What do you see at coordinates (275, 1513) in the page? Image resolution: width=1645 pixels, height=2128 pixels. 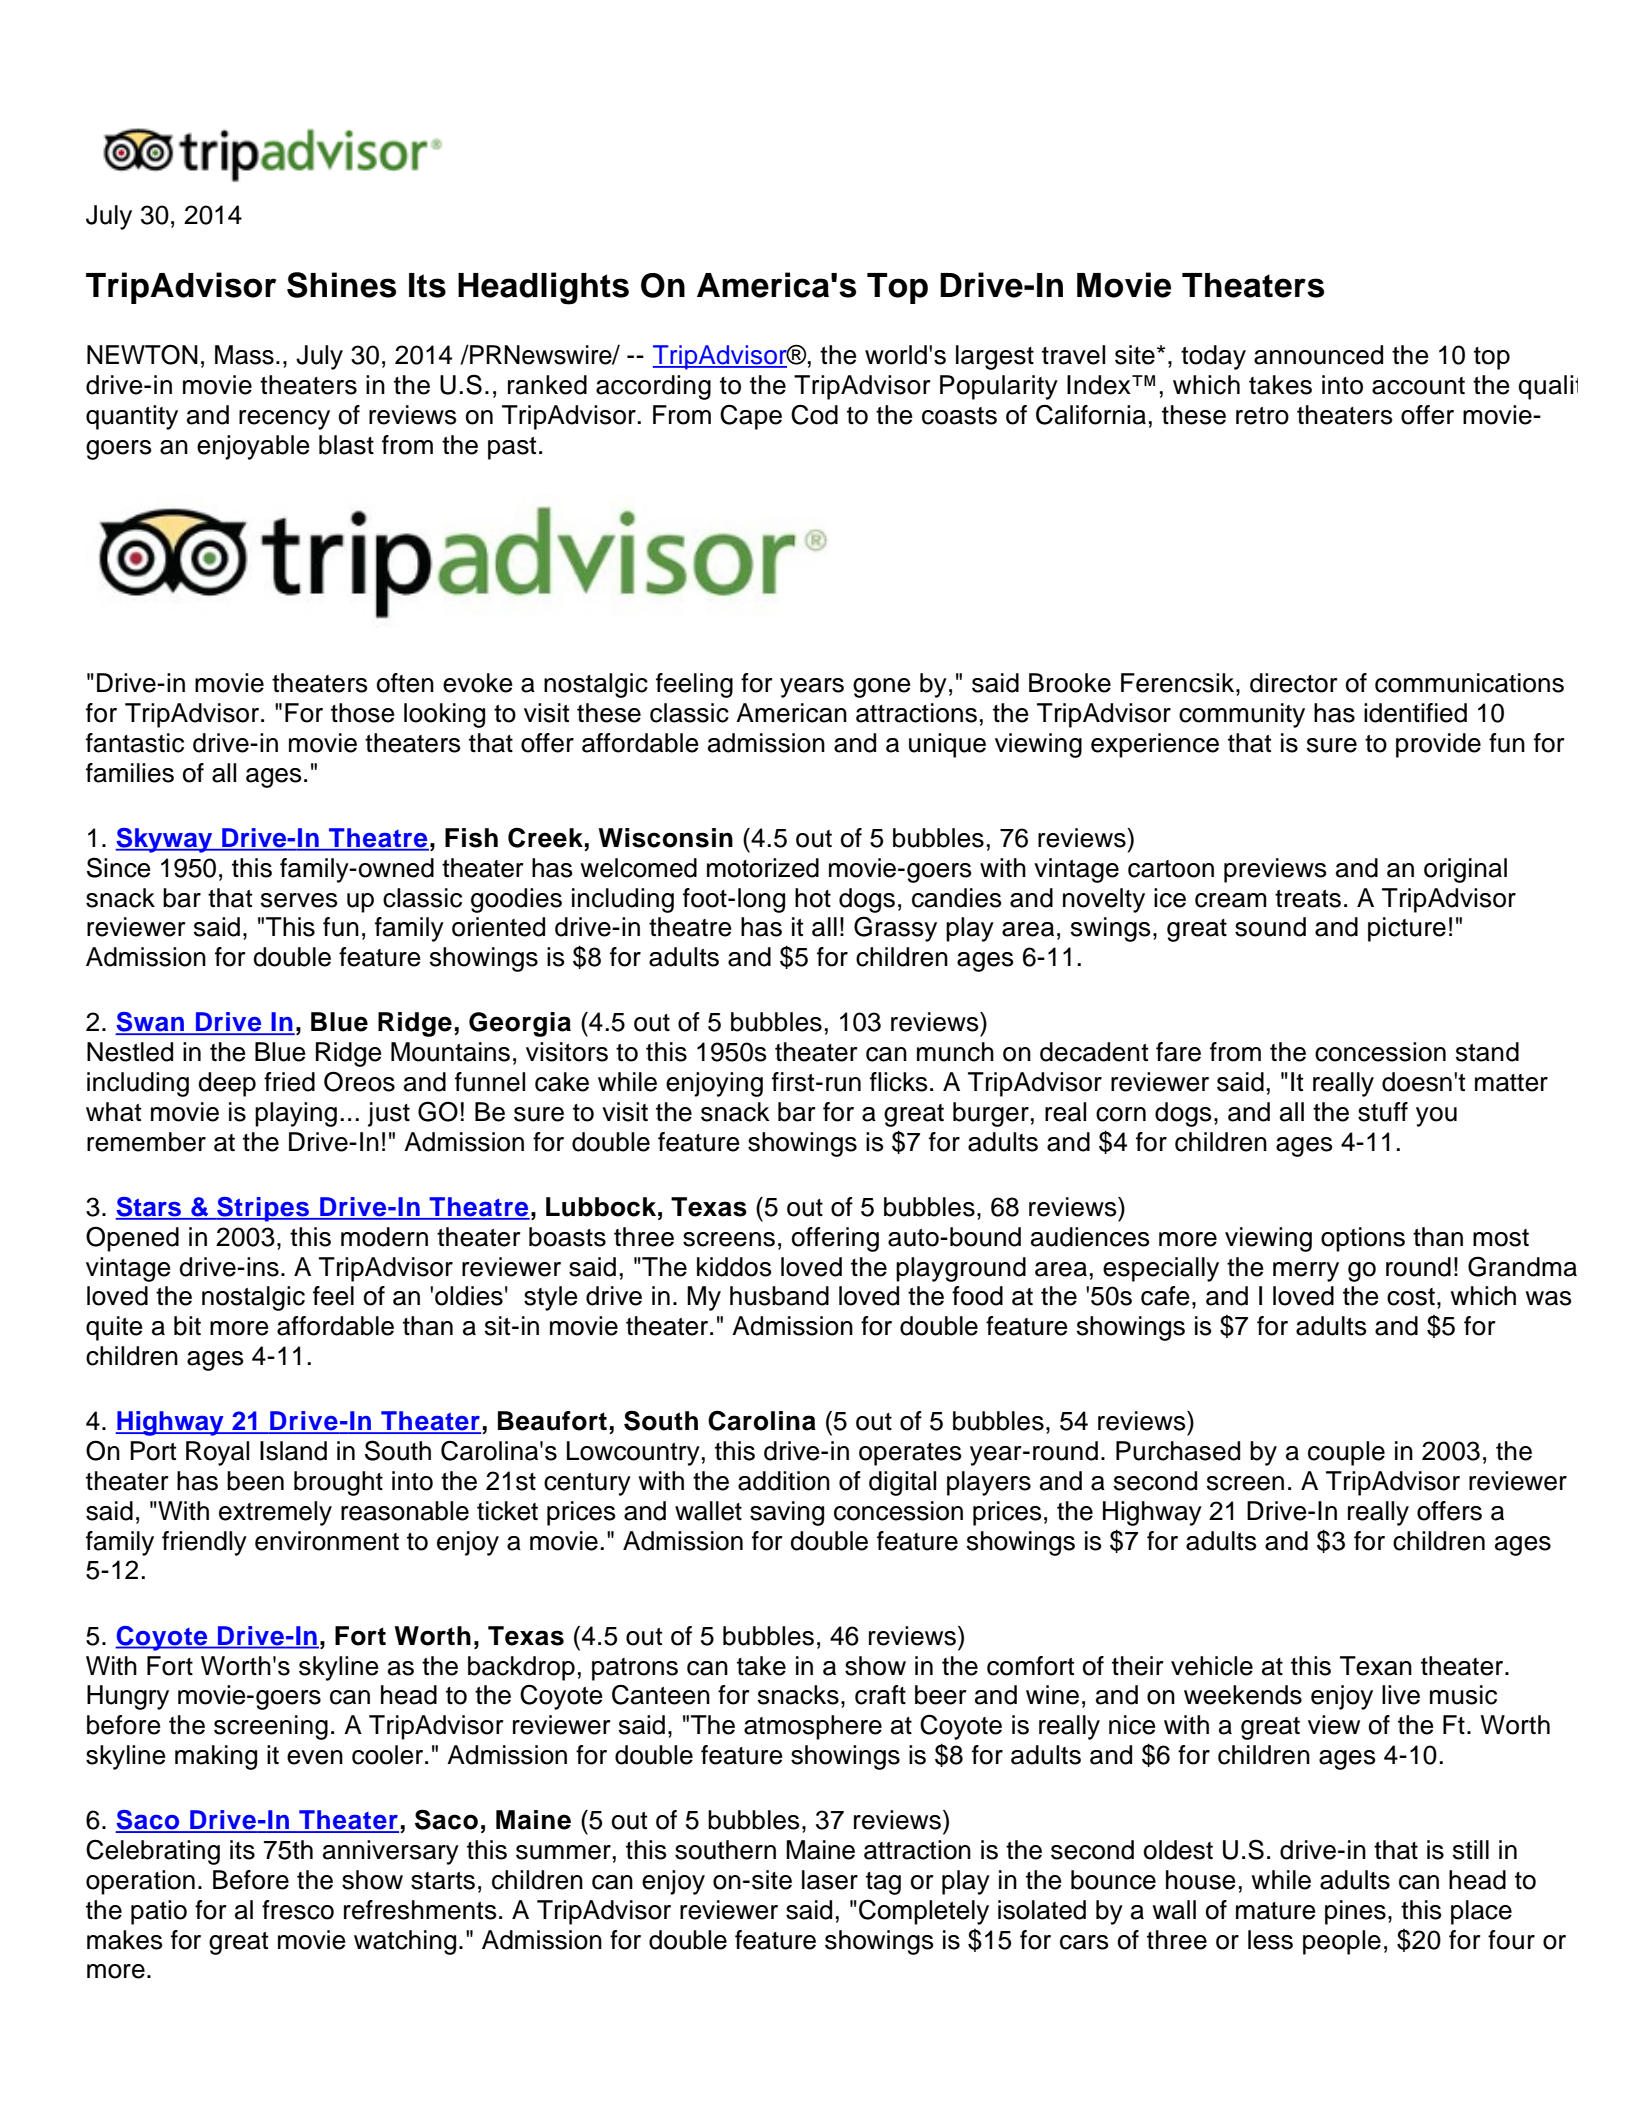 I see `extremely` at bounding box center [275, 1513].
